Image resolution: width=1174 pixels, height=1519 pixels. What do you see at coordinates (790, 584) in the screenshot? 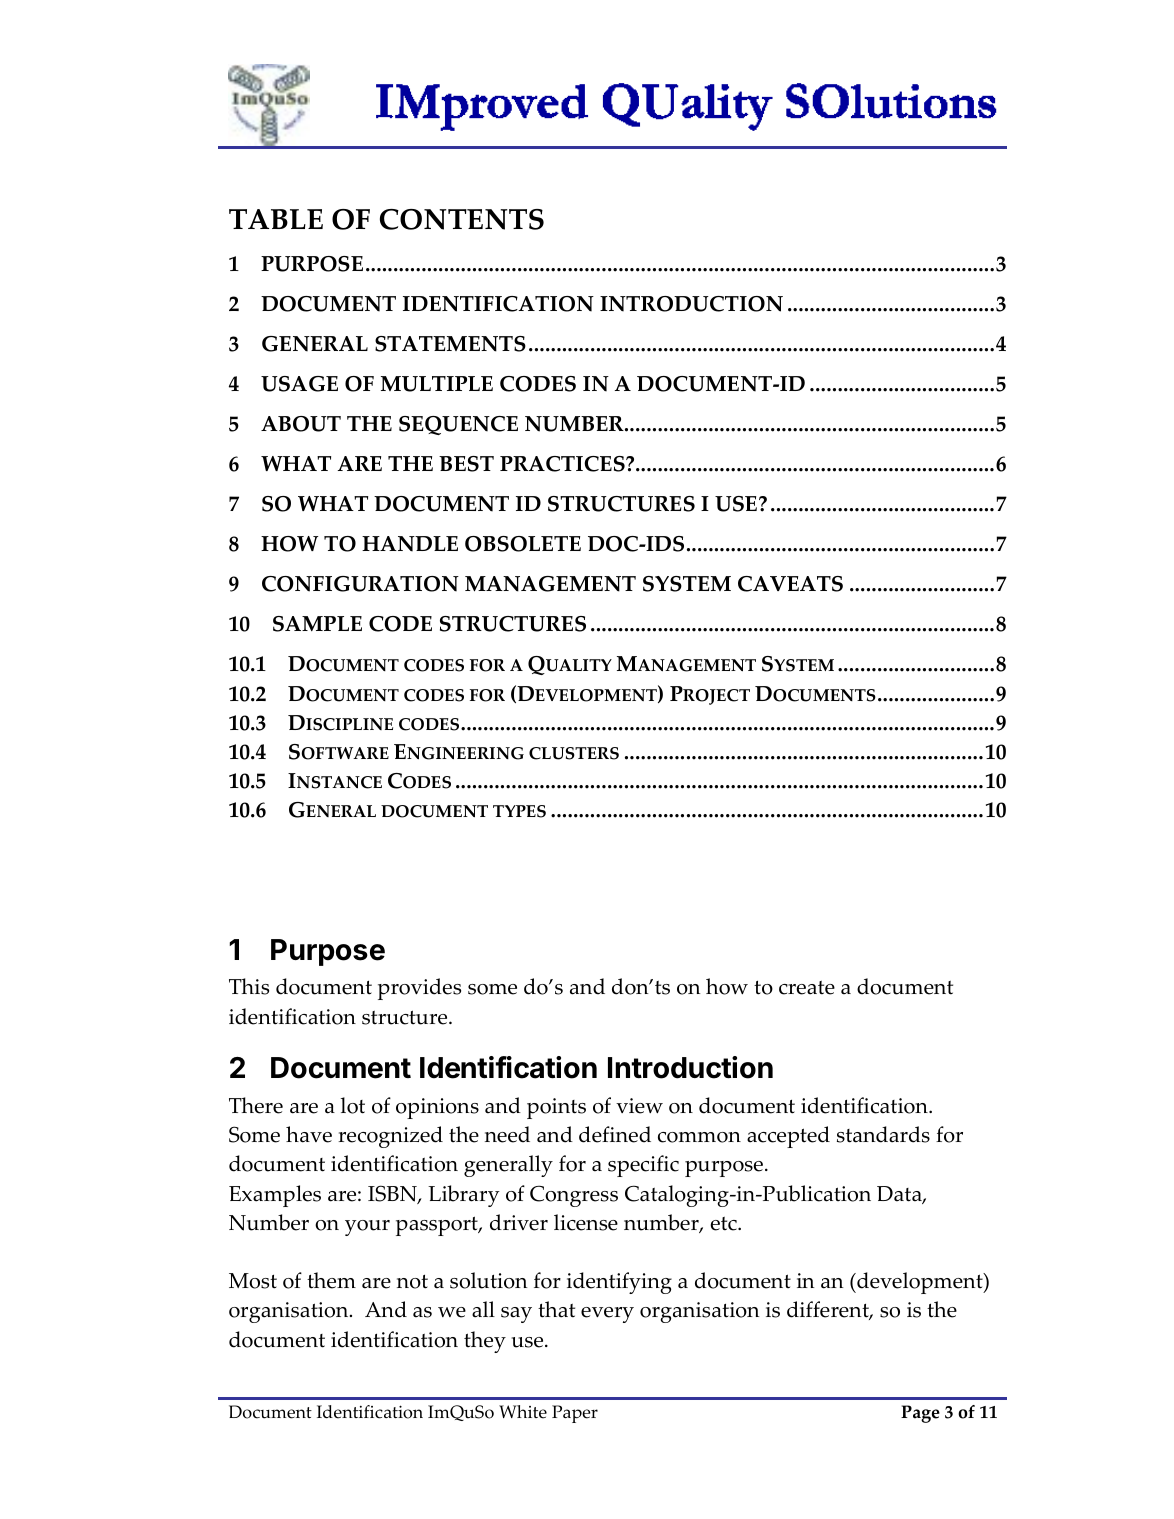
I see `CAVEATS` at bounding box center [790, 584].
